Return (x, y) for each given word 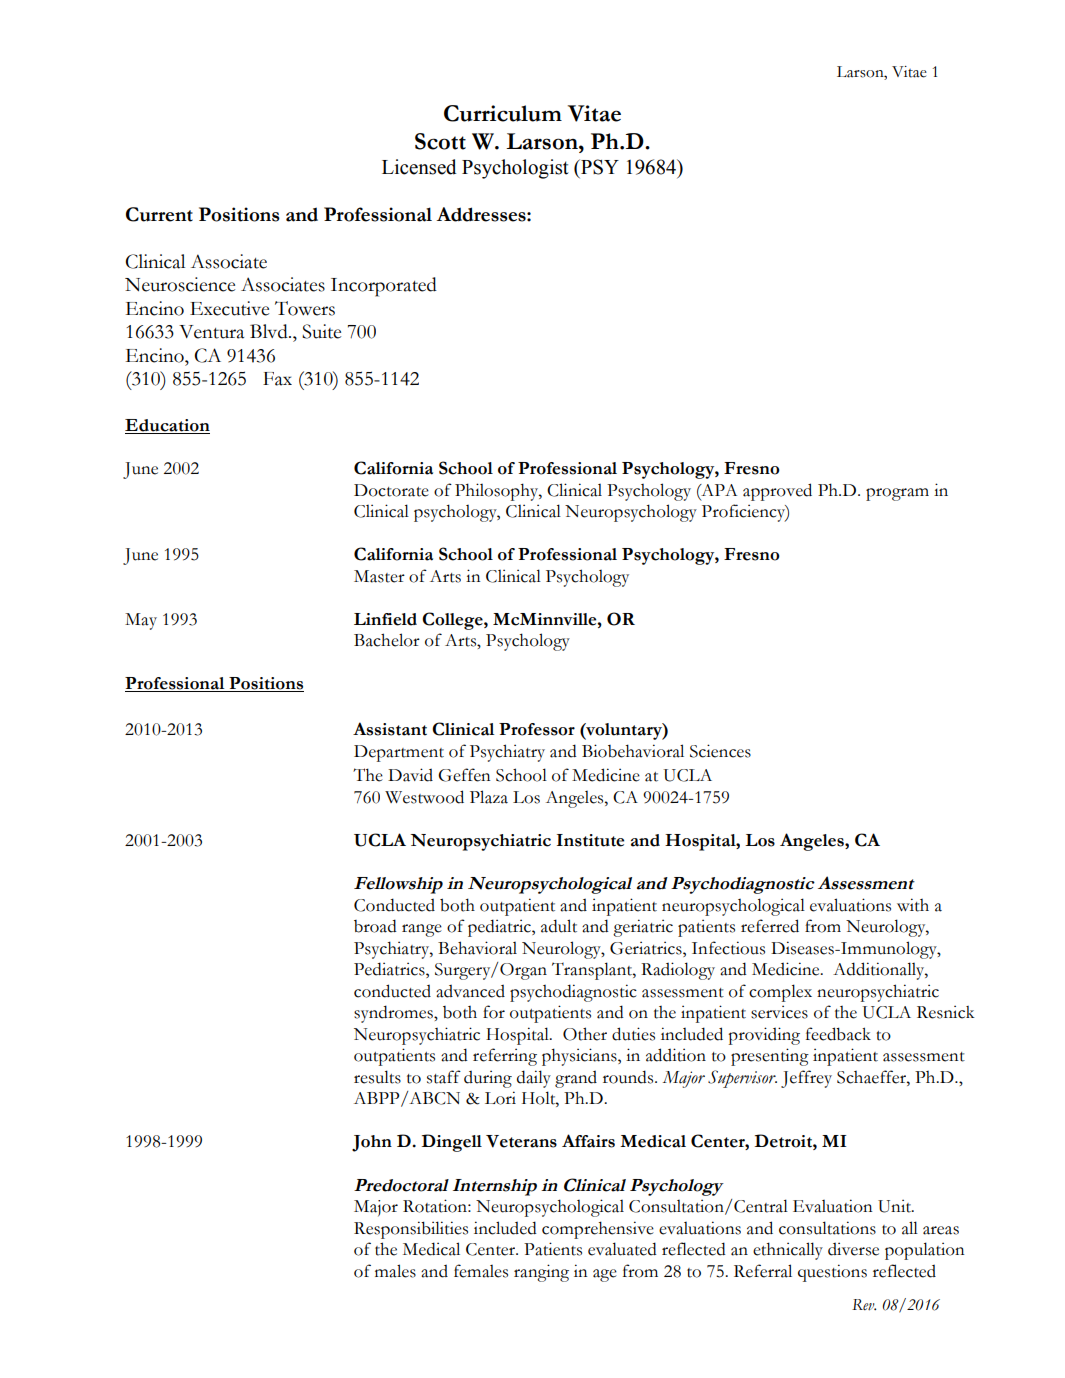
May (141, 621)
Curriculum (503, 113)
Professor (537, 729)
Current (159, 214)
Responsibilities (411, 1230)
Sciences (720, 751)
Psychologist (515, 169)
